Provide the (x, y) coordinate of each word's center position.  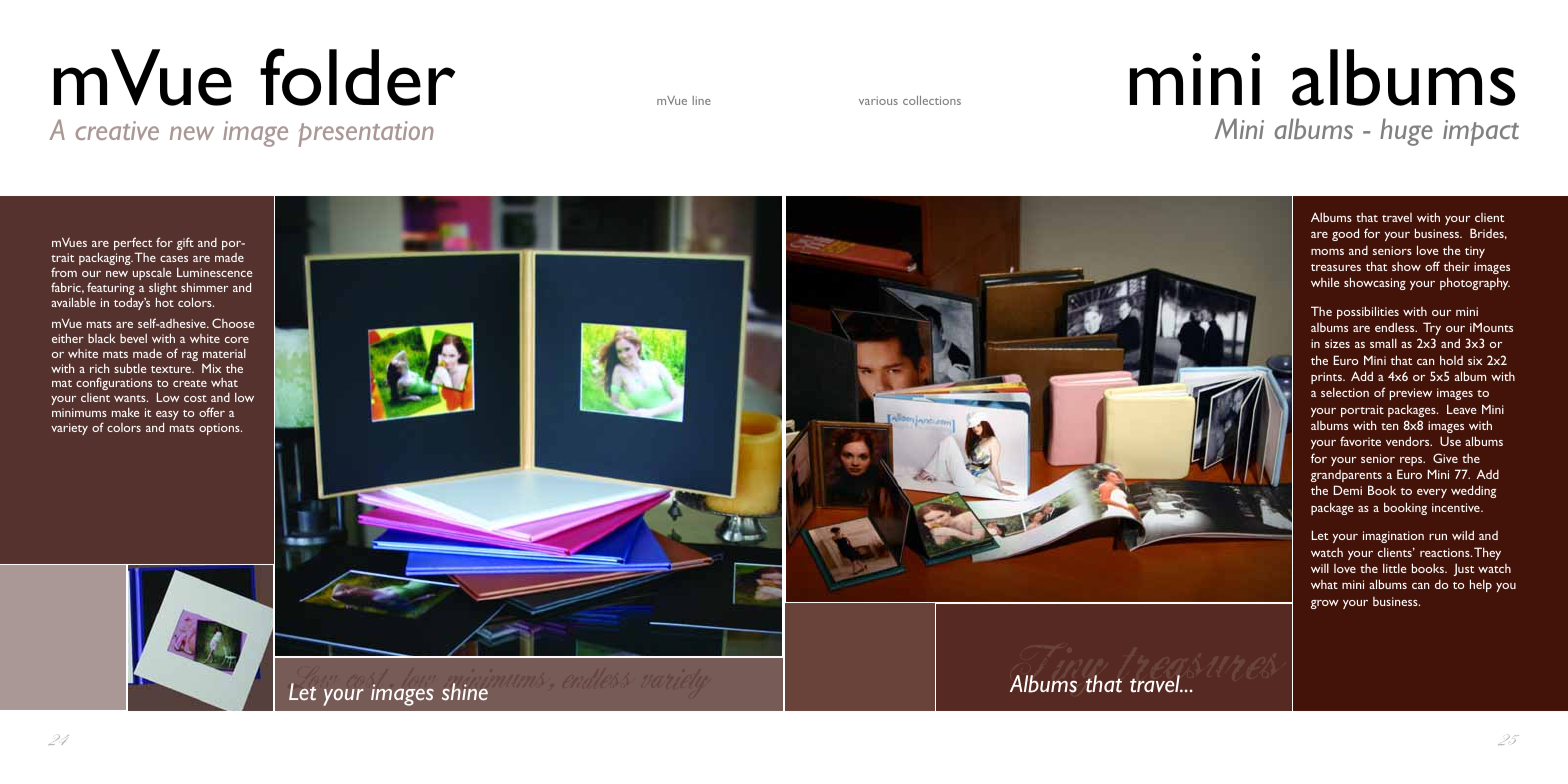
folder (357, 77)
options (220, 429)
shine (465, 691)
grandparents (1346, 476)
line (702, 100)
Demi (1348, 490)
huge (1406, 132)
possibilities (1368, 312)
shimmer (204, 287)
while (1325, 282)
